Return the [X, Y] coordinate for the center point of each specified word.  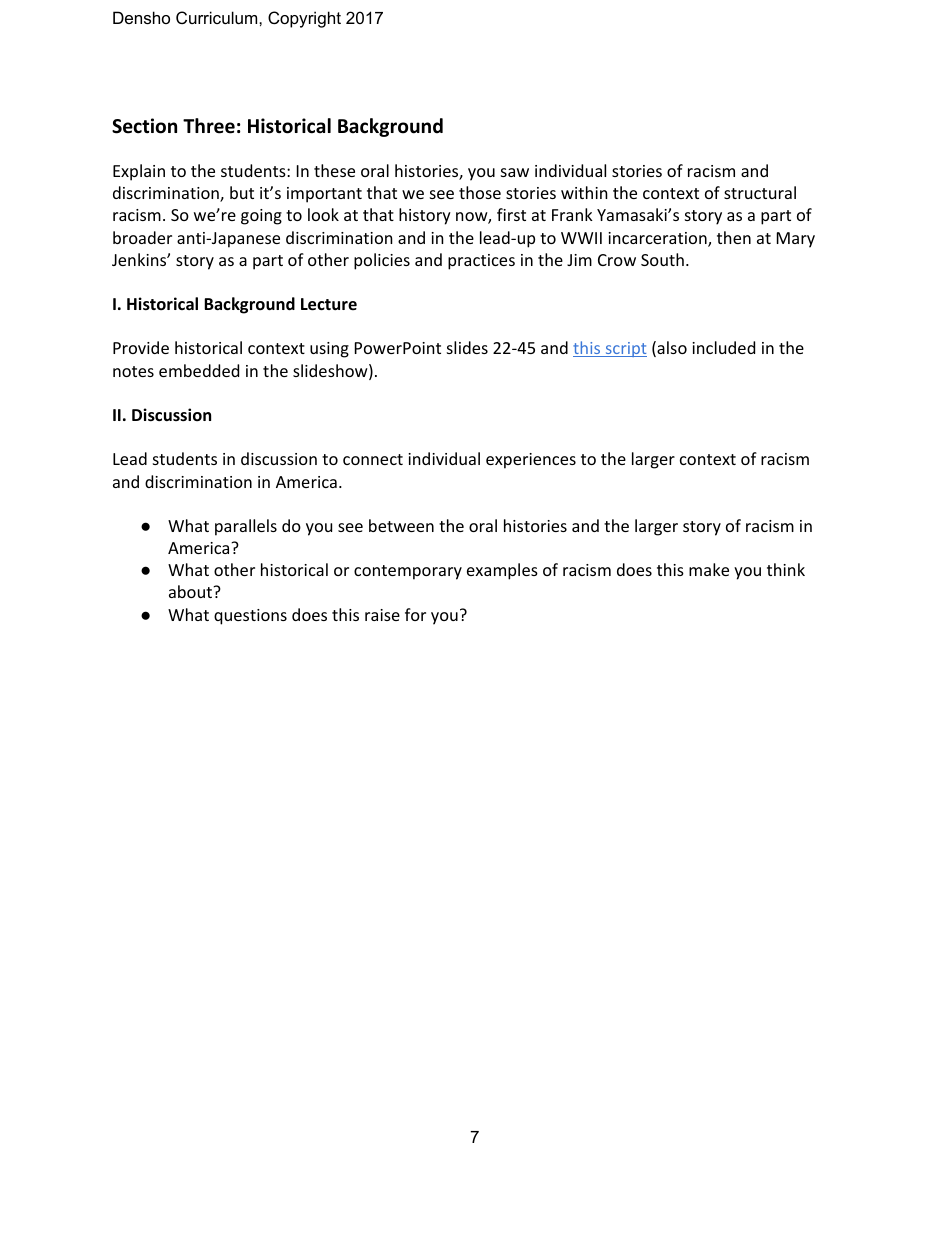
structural [760, 192]
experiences [531, 461]
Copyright [304, 19]
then [734, 237]
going [261, 217]
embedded [199, 370]
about [192, 591]
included [723, 347]
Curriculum [218, 17]
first [511, 214]
